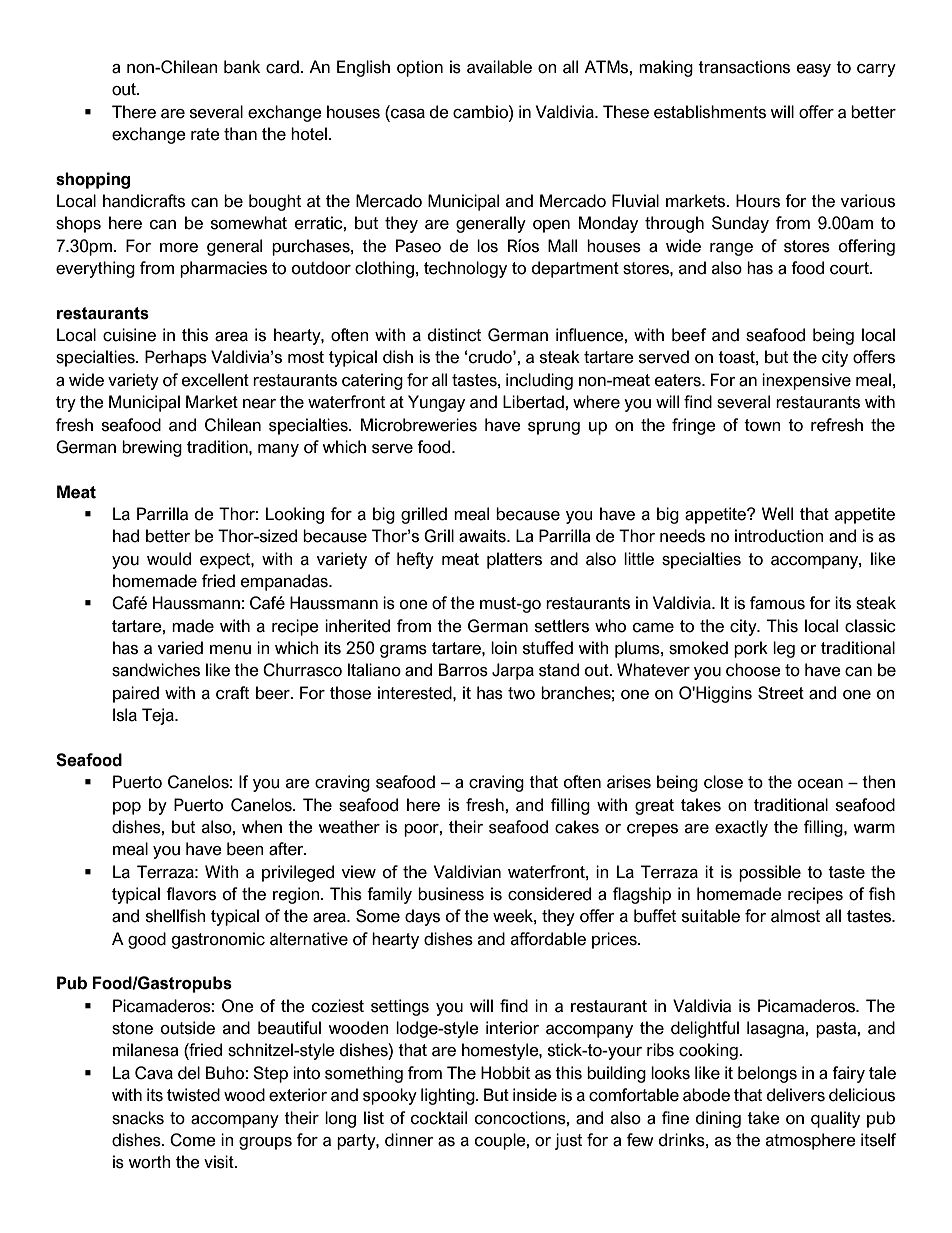 The width and height of the screenshot is (952, 1233). Describe the element at coordinates (159, 716) in the screenshot. I see `Teja` at that location.
